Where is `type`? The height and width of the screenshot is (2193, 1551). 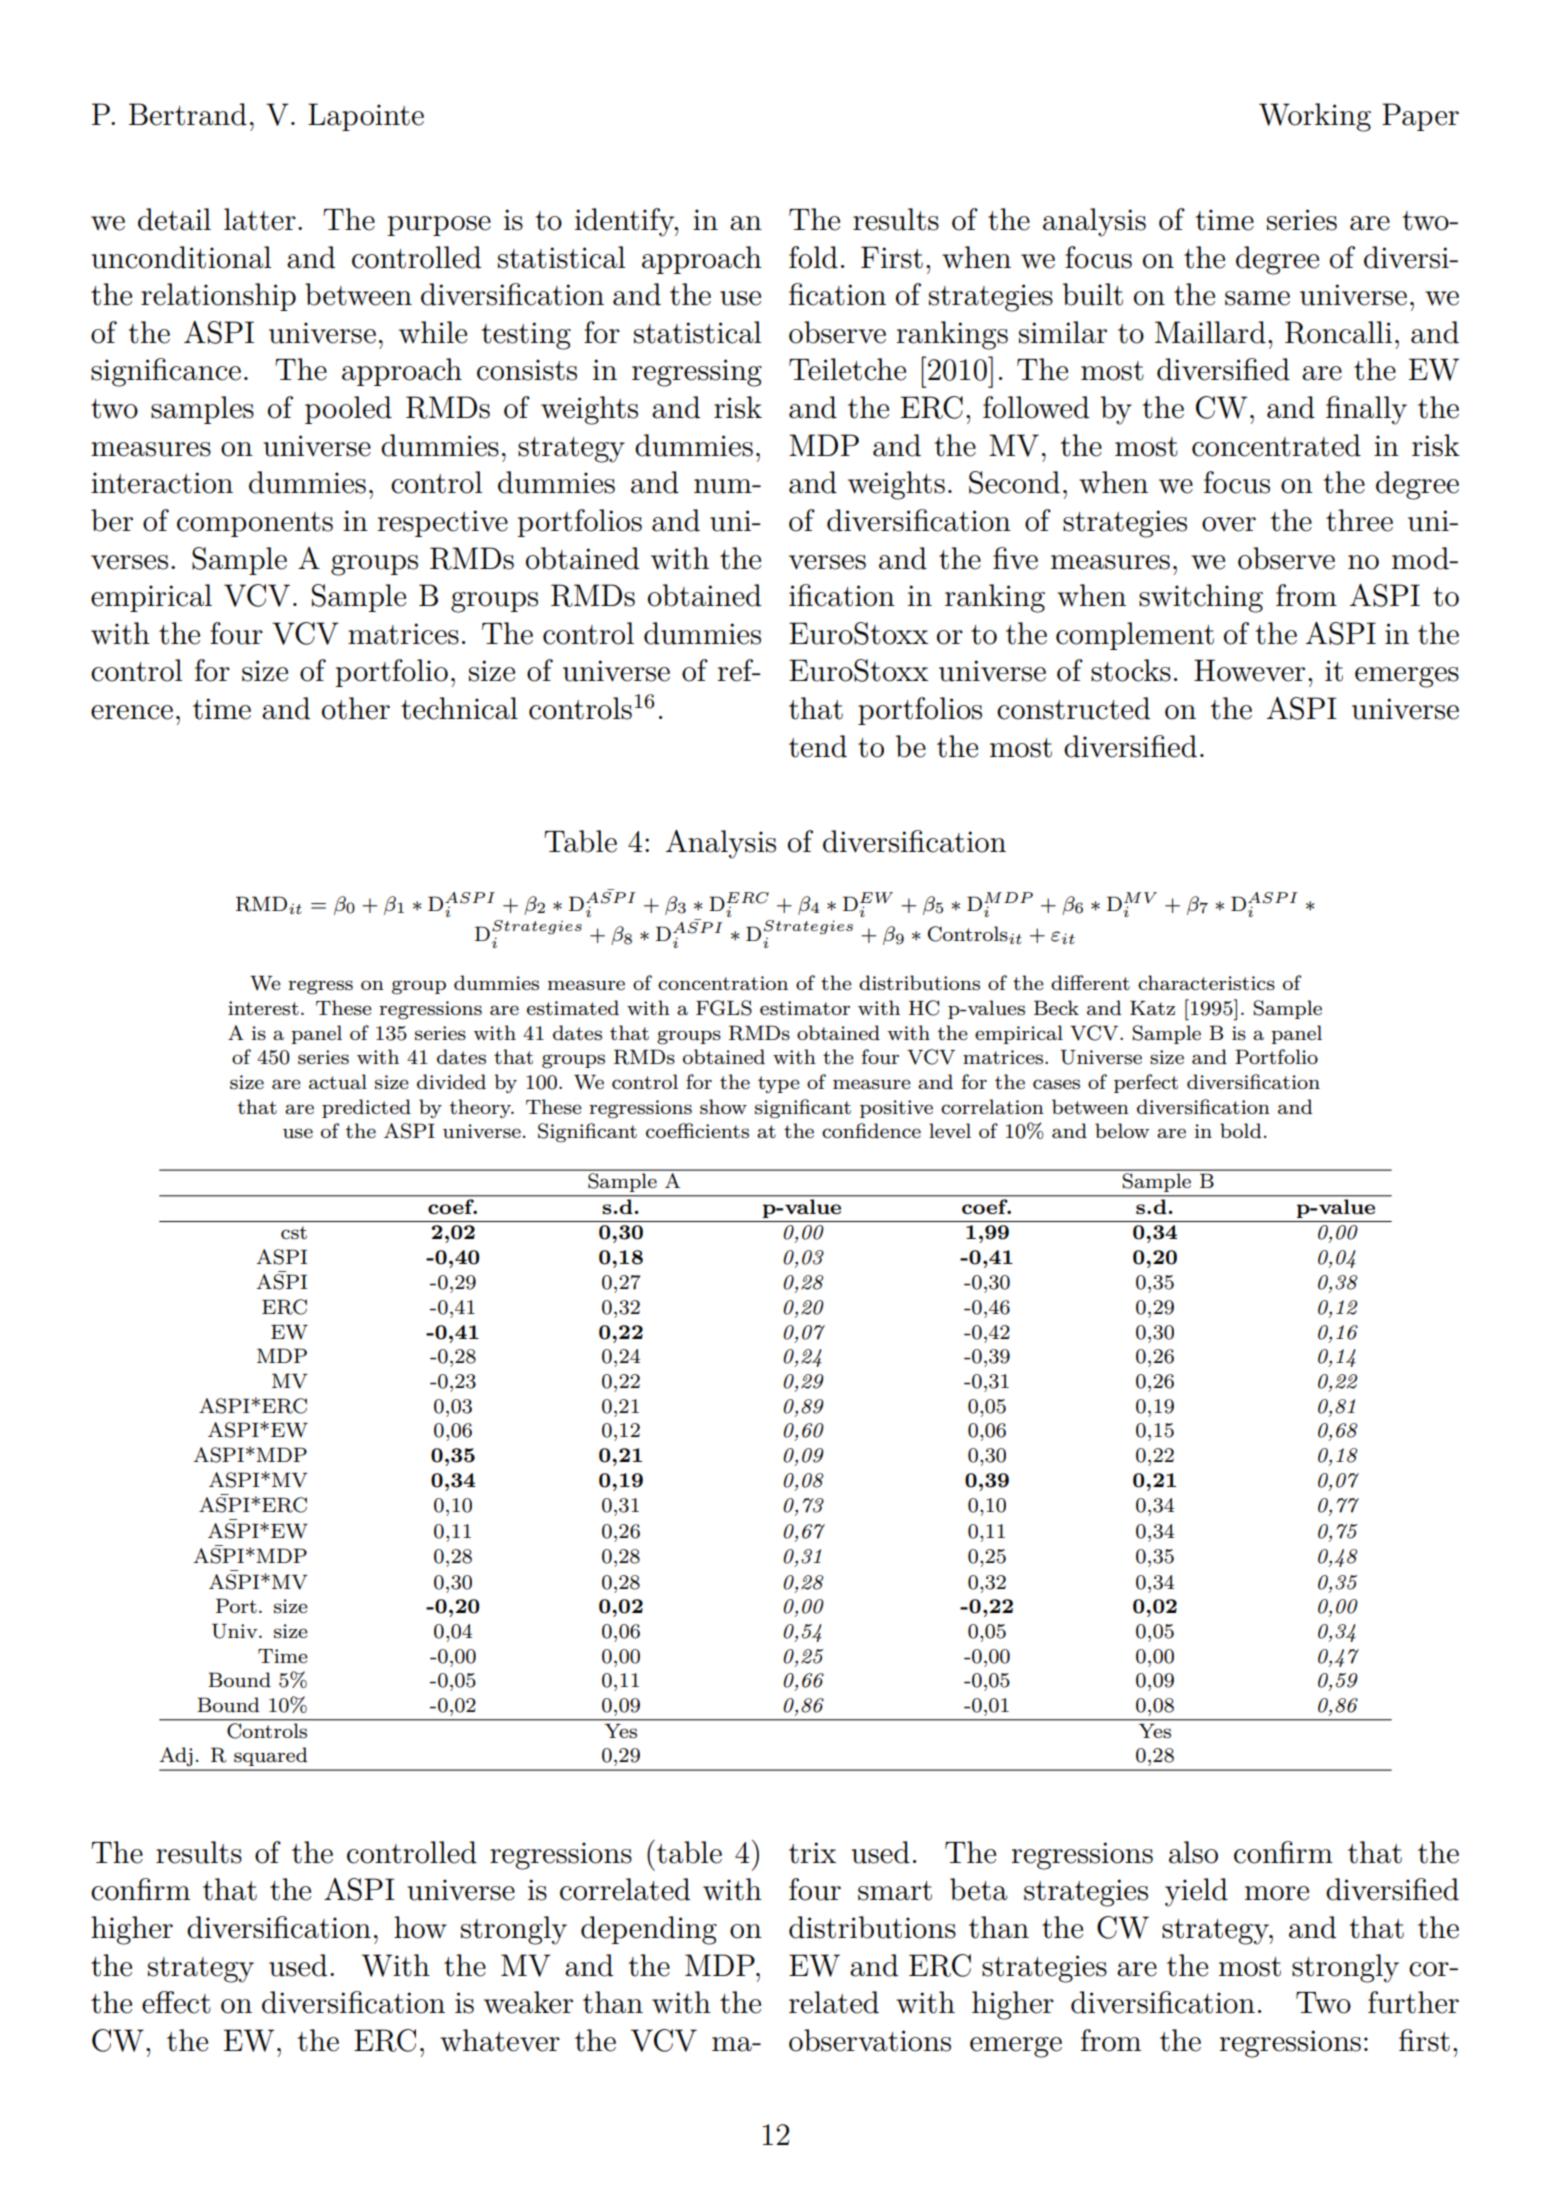 type is located at coordinates (779, 1084).
